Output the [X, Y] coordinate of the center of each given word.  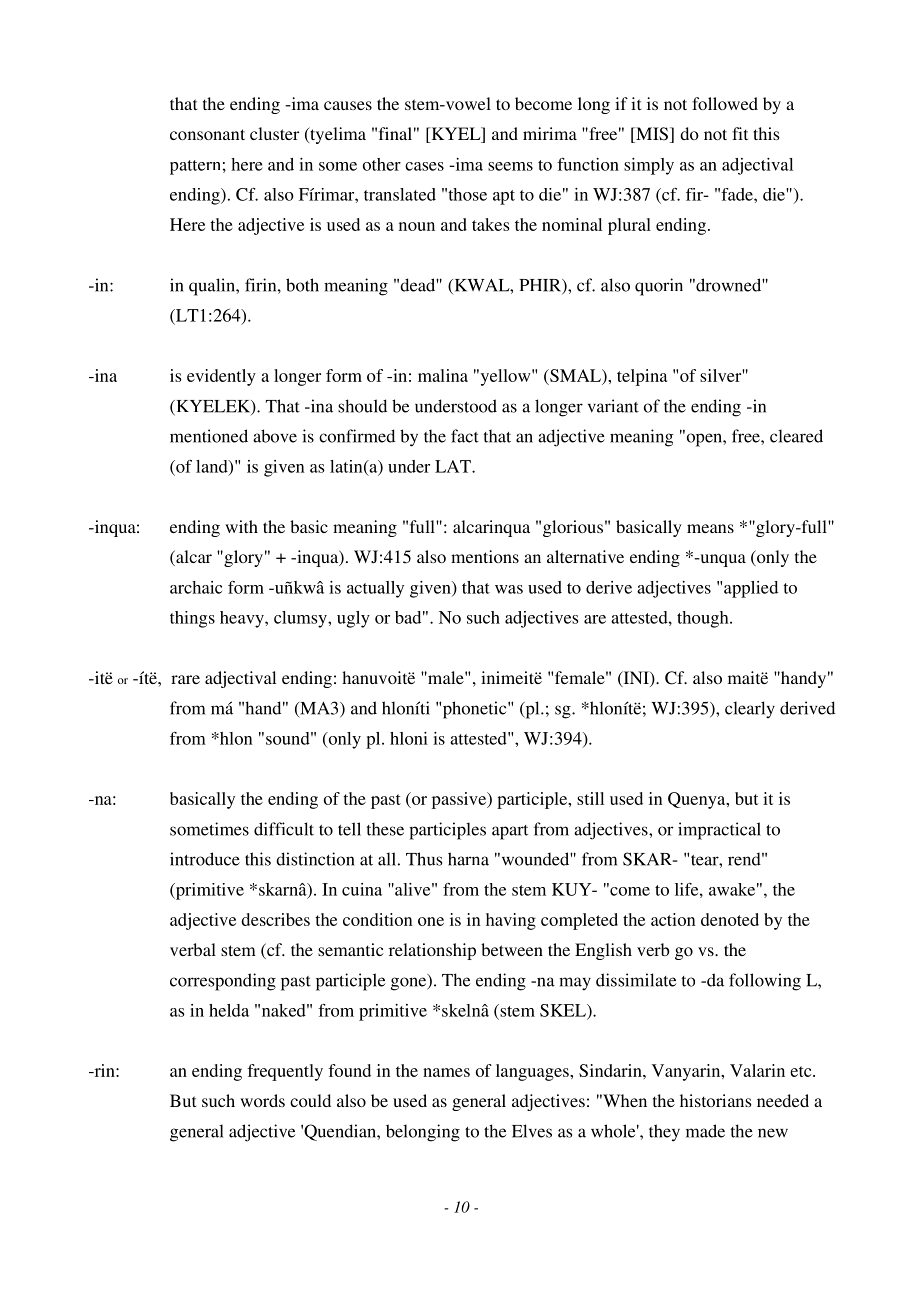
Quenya [698, 800]
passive [460, 800]
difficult [284, 829]
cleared [796, 436]
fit [740, 133]
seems [510, 166]
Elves [532, 1131]
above [275, 436]
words [262, 1100]
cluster [274, 133]
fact [465, 436]
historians [716, 1100]
